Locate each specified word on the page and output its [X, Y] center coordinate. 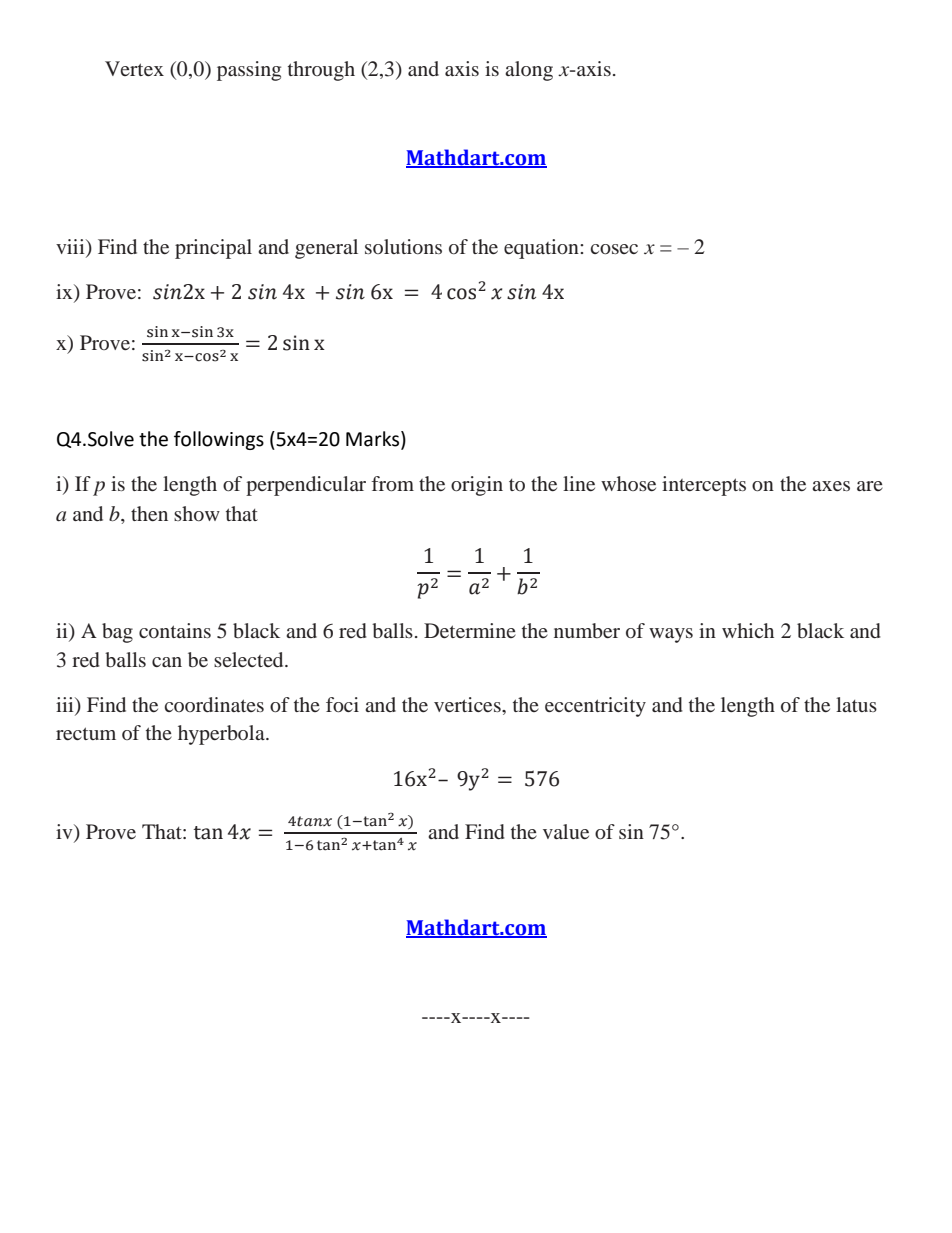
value [566, 831]
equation [542, 249]
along [529, 71]
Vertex [134, 68]
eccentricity [595, 707]
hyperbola [222, 735]
